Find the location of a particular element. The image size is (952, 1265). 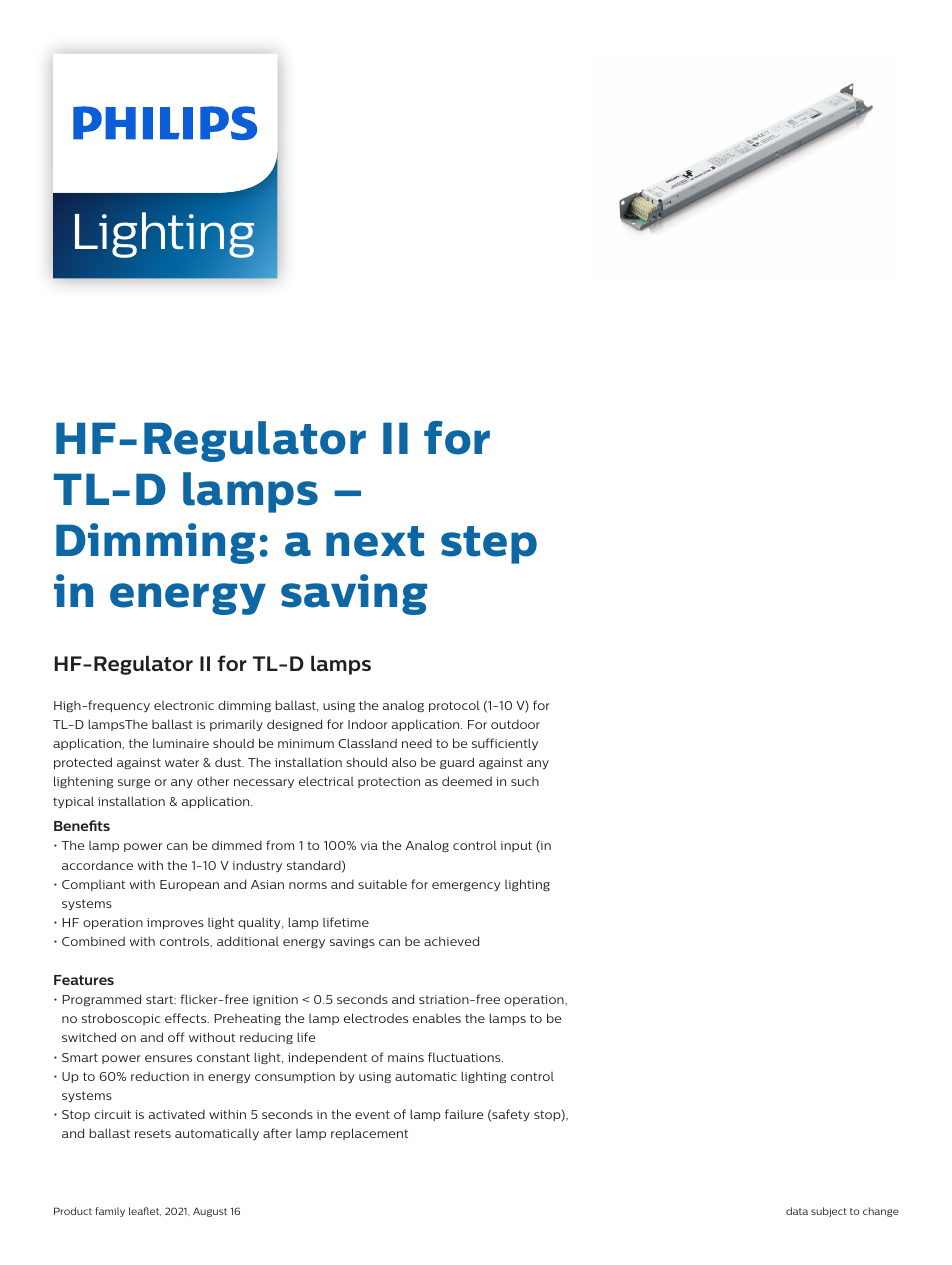

replacement is located at coordinates (369, 1134).
